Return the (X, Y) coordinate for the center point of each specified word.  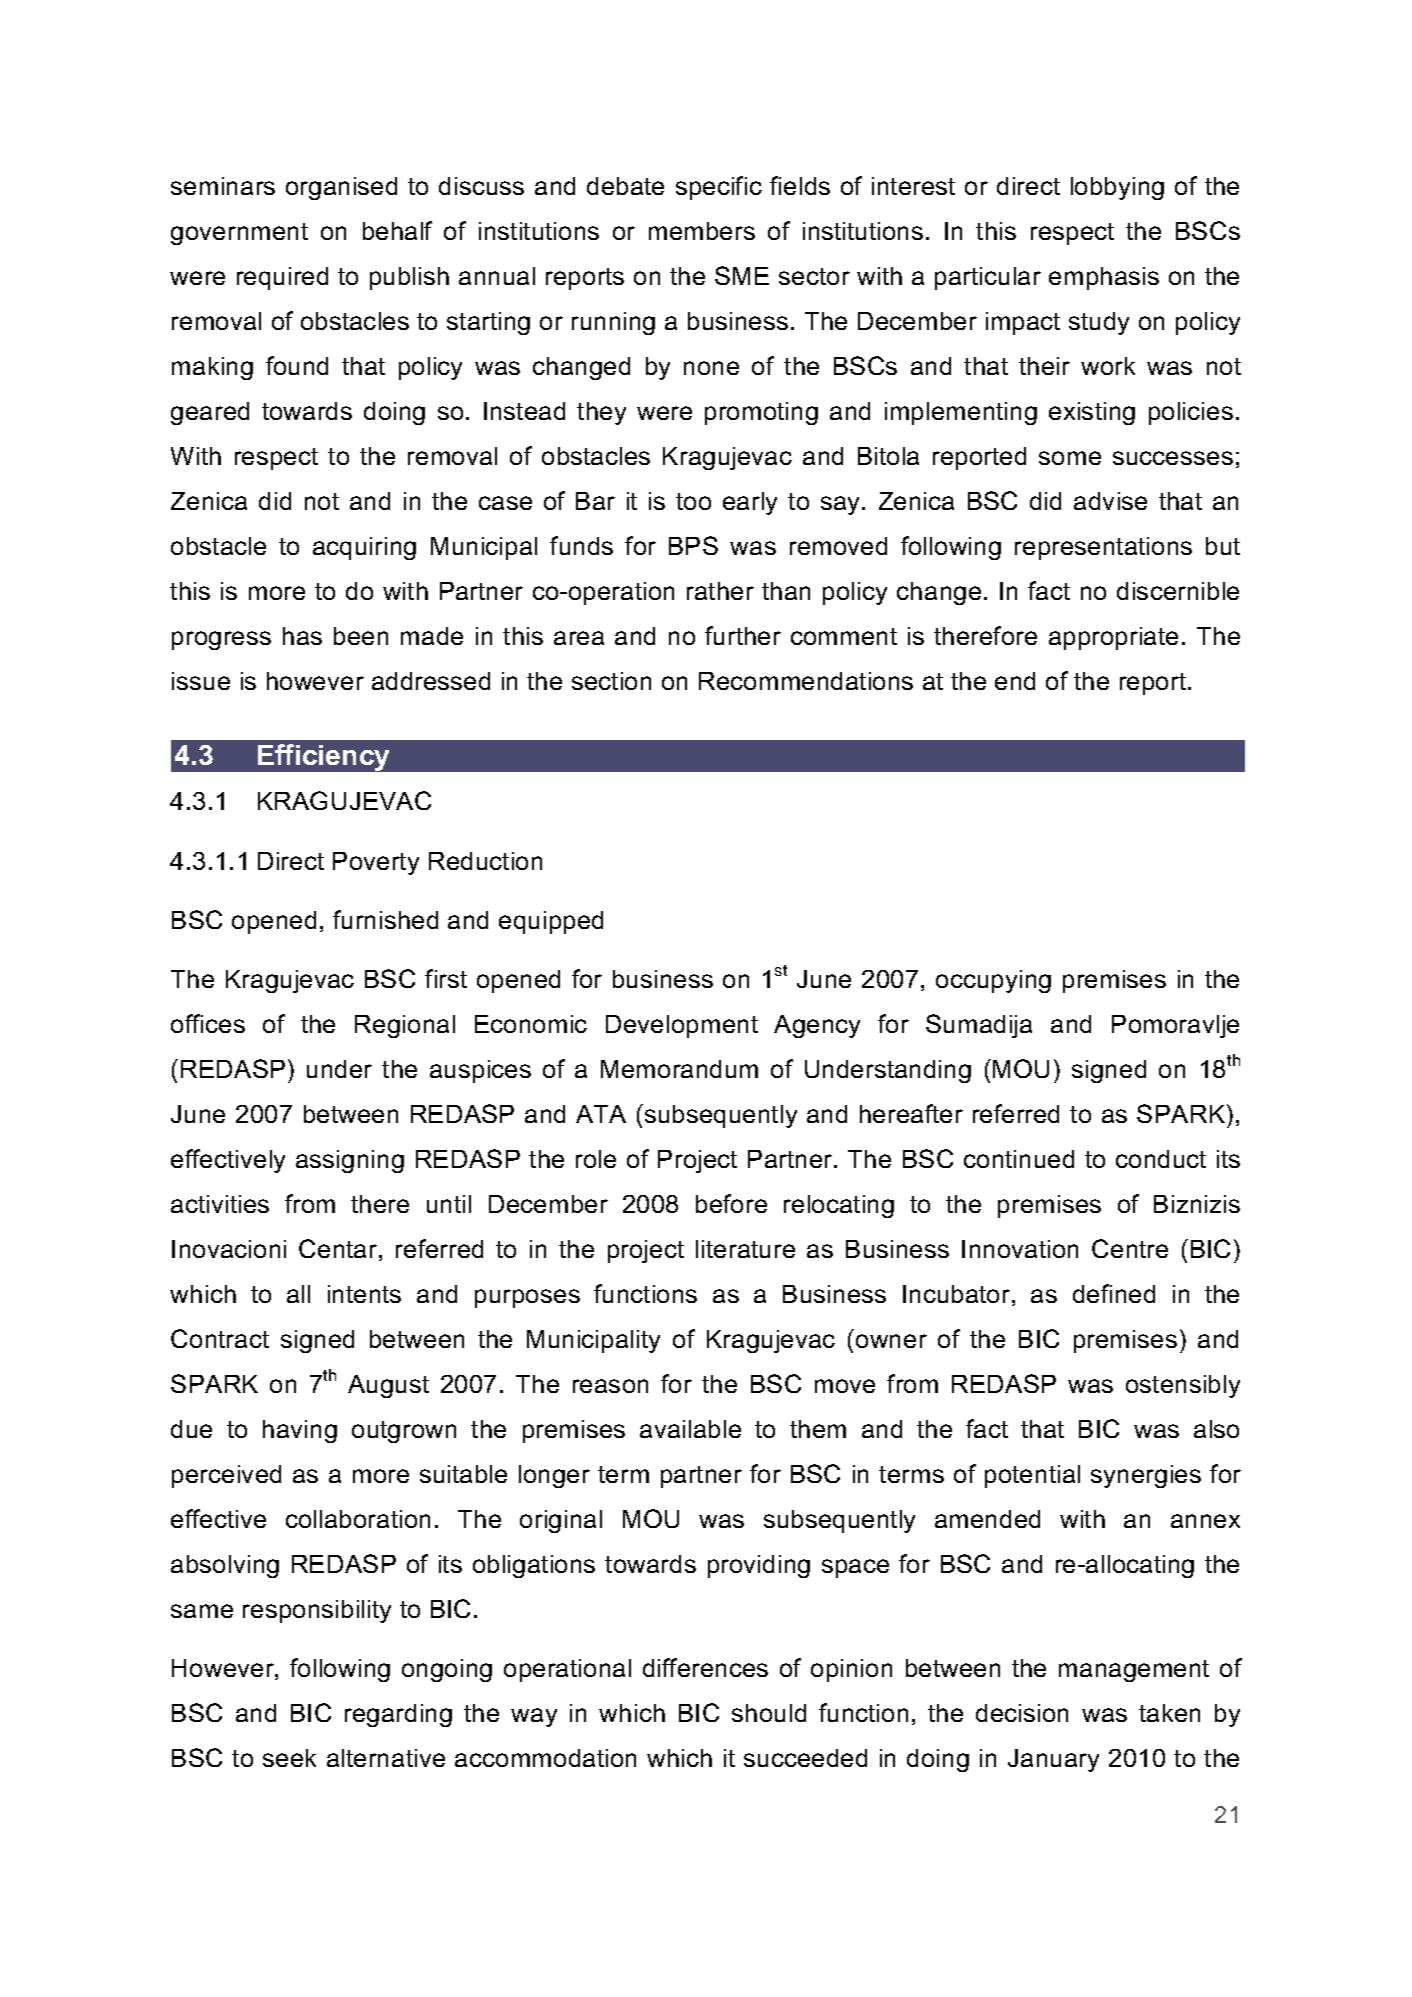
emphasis (1104, 278)
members (702, 231)
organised (341, 188)
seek (289, 1758)
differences (705, 1667)
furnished (385, 919)
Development (682, 1026)
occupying (993, 981)
